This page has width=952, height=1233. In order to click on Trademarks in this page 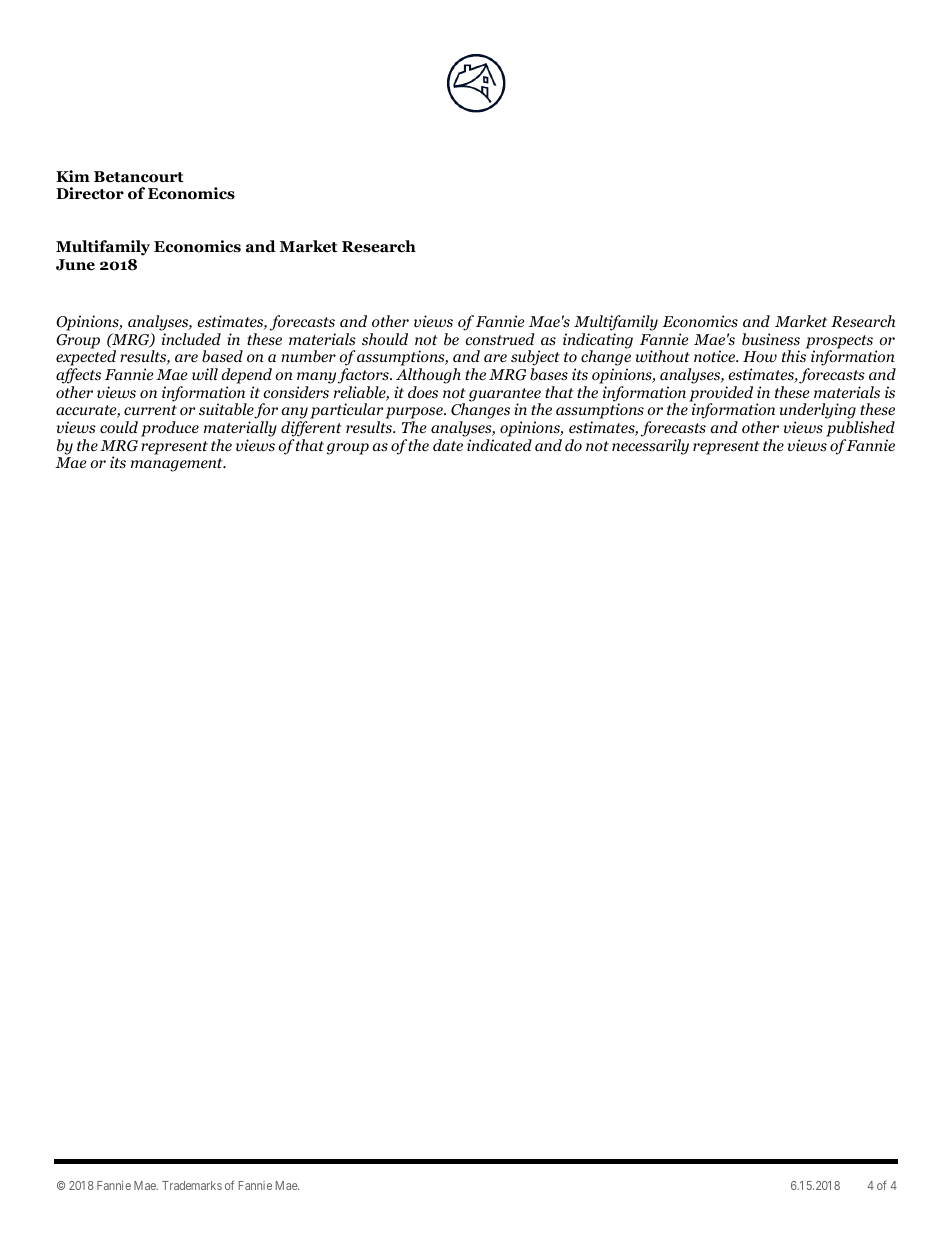, I will do `click(192, 1185)`.
